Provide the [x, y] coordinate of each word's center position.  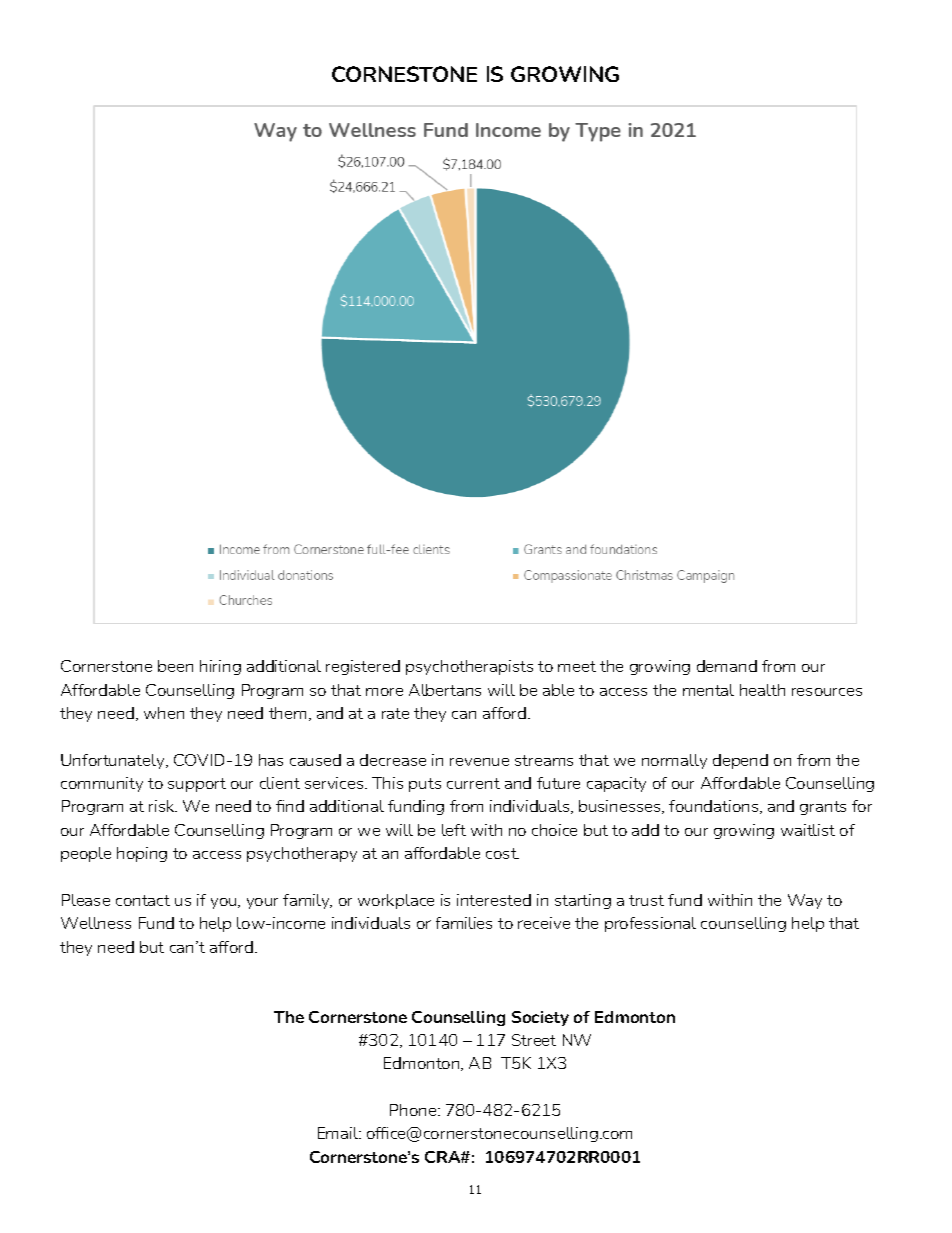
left [454, 830]
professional [650, 924]
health [762, 690]
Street [534, 1040]
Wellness [96, 923]
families [464, 923]
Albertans [445, 690]
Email [339, 1133]
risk [163, 806]
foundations [715, 807]
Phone [414, 1110]
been [175, 666]
